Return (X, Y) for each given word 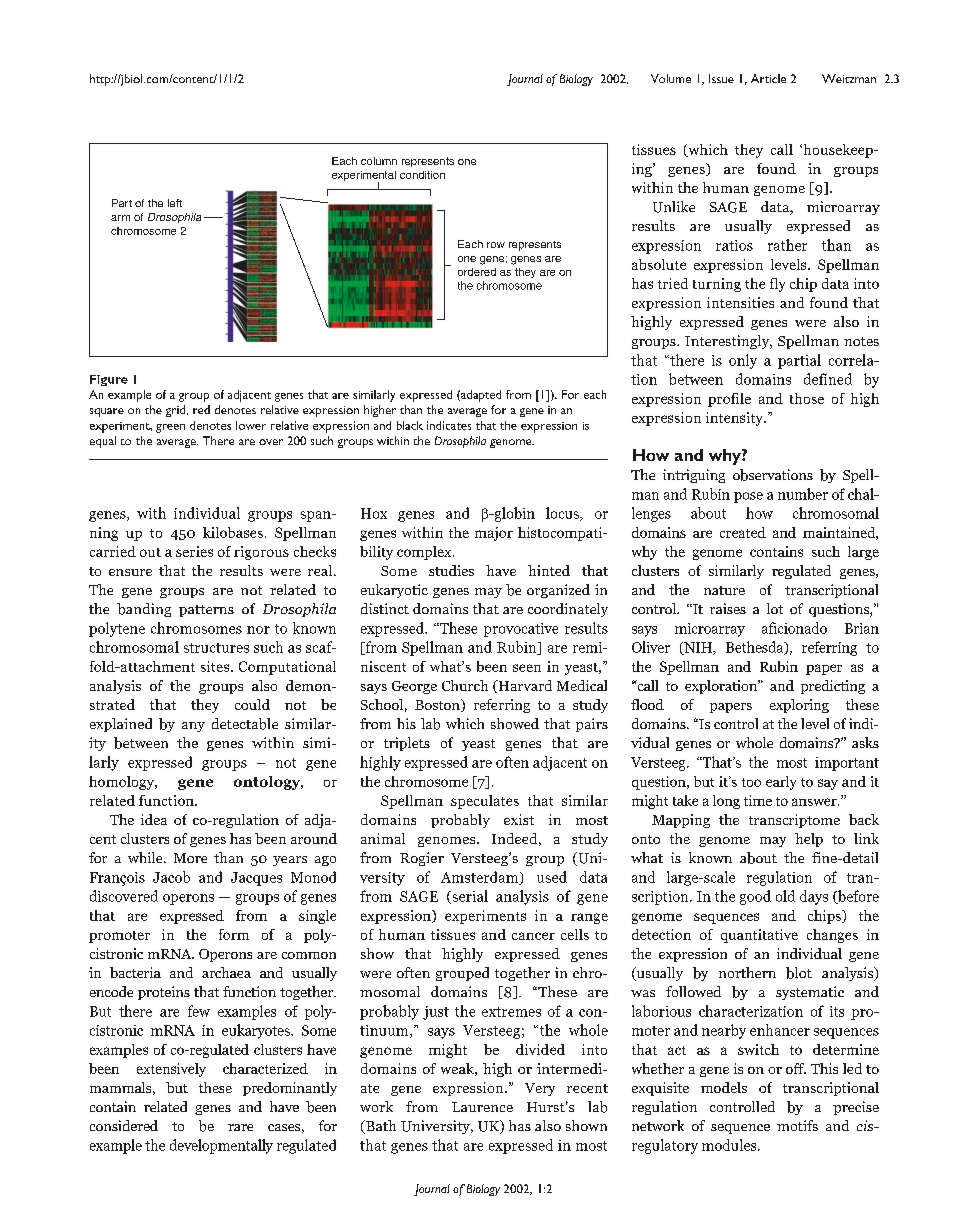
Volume (671, 78)
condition (422, 175)
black (410, 425)
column (379, 161)
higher (380, 411)
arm (120, 218)
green (170, 428)
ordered (477, 272)
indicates (449, 425)
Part (122, 203)
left (175, 203)
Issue (721, 78)
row (496, 245)
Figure (109, 380)
